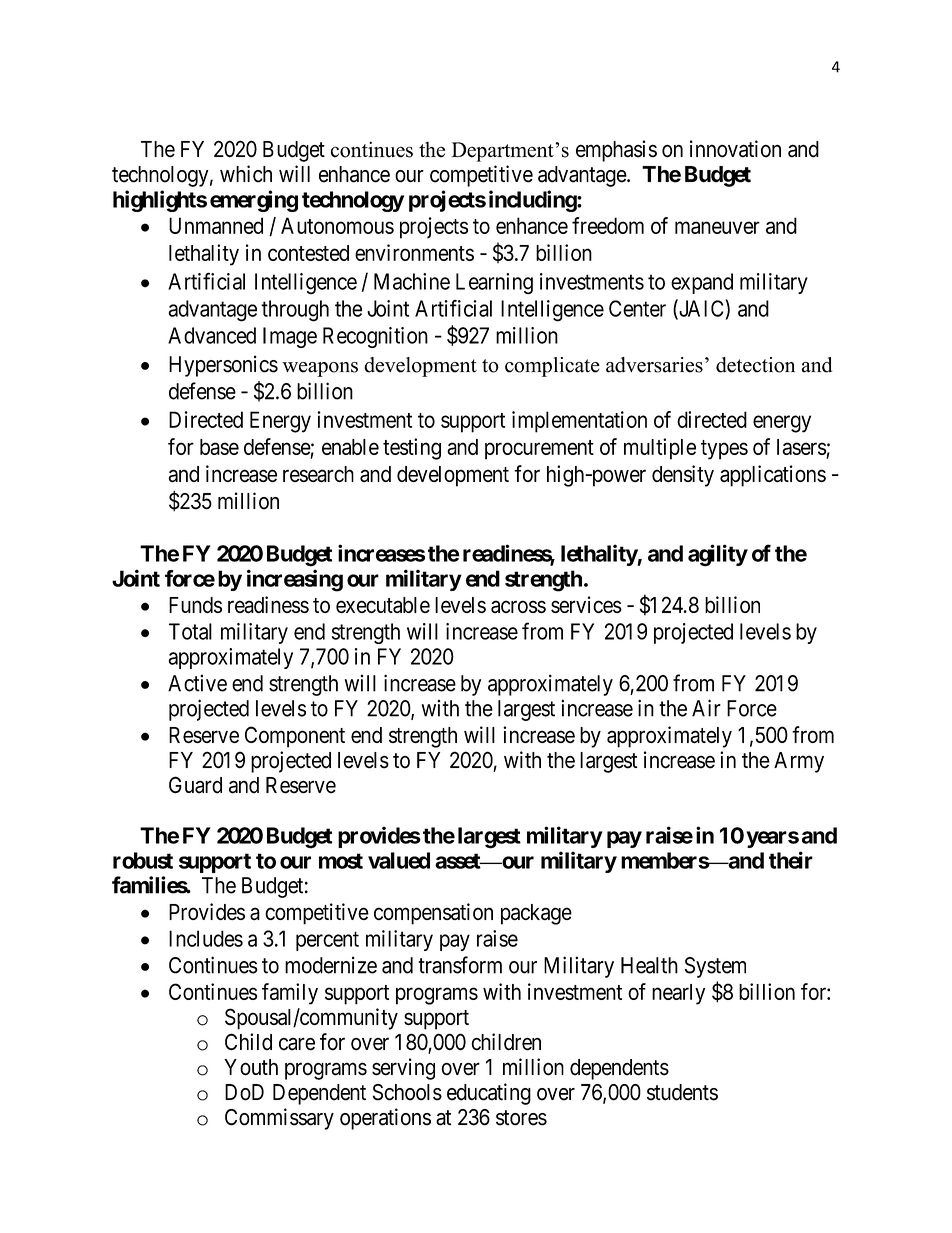 The height and width of the page is (1233, 952). What do you see at coordinates (683, 476) in the page?
I see `density` at bounding box center [683, 476].
